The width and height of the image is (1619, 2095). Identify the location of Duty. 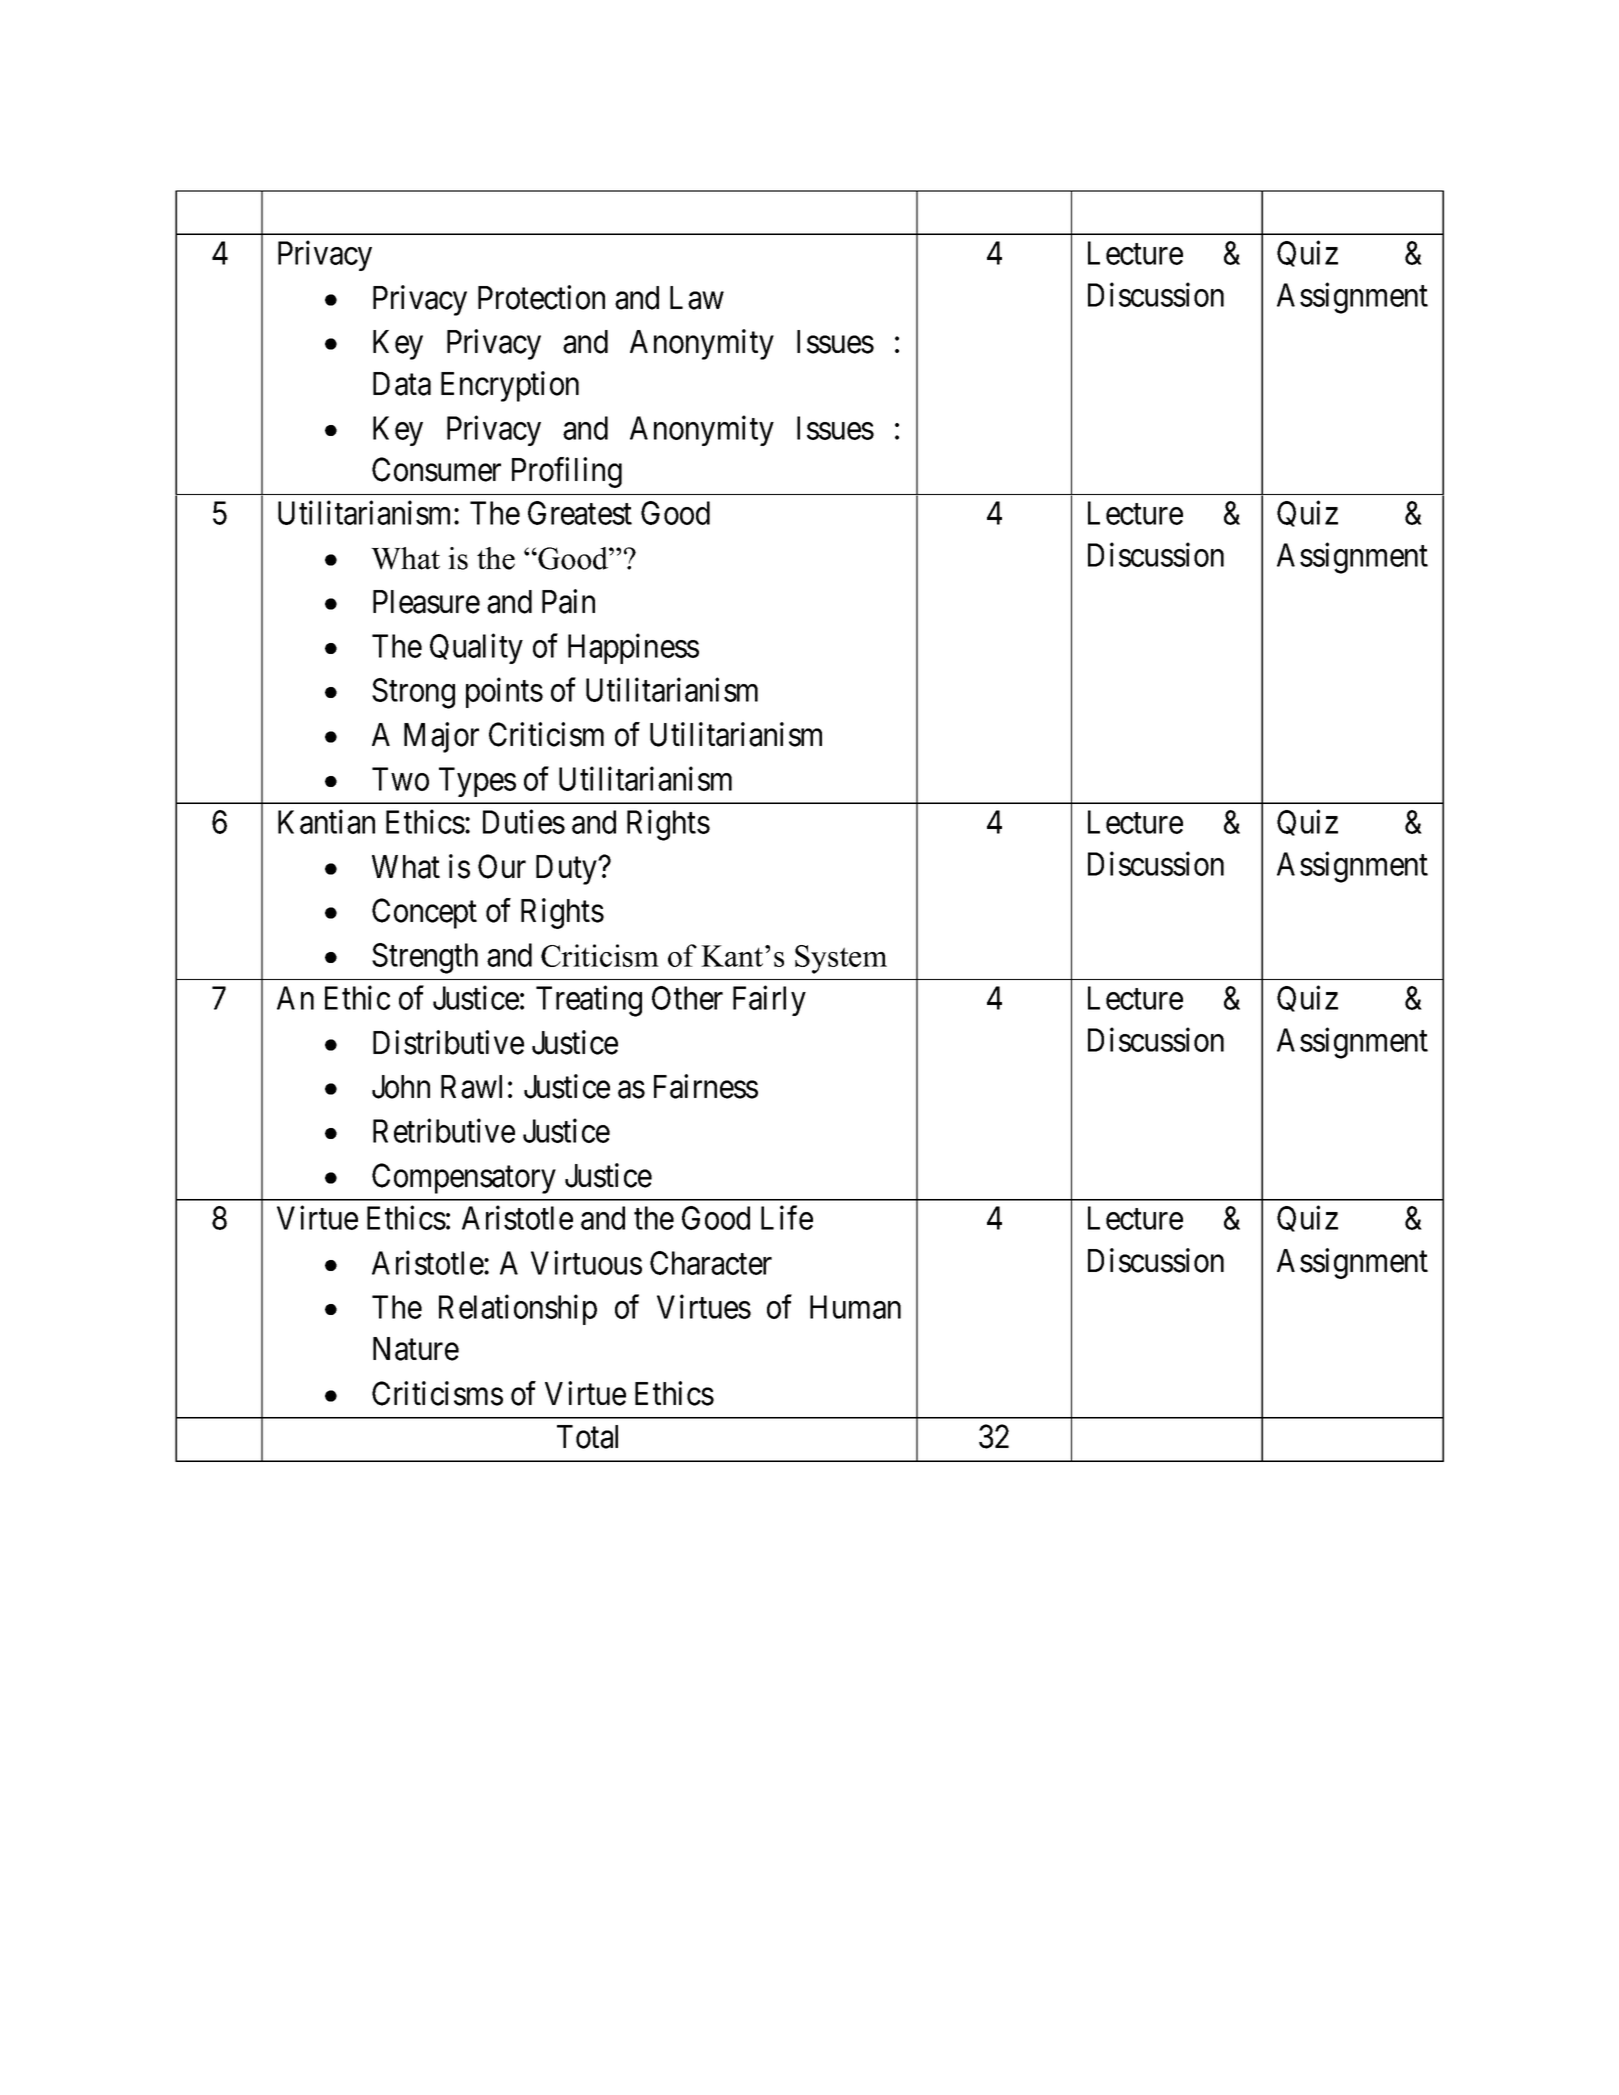
(567, 870).
